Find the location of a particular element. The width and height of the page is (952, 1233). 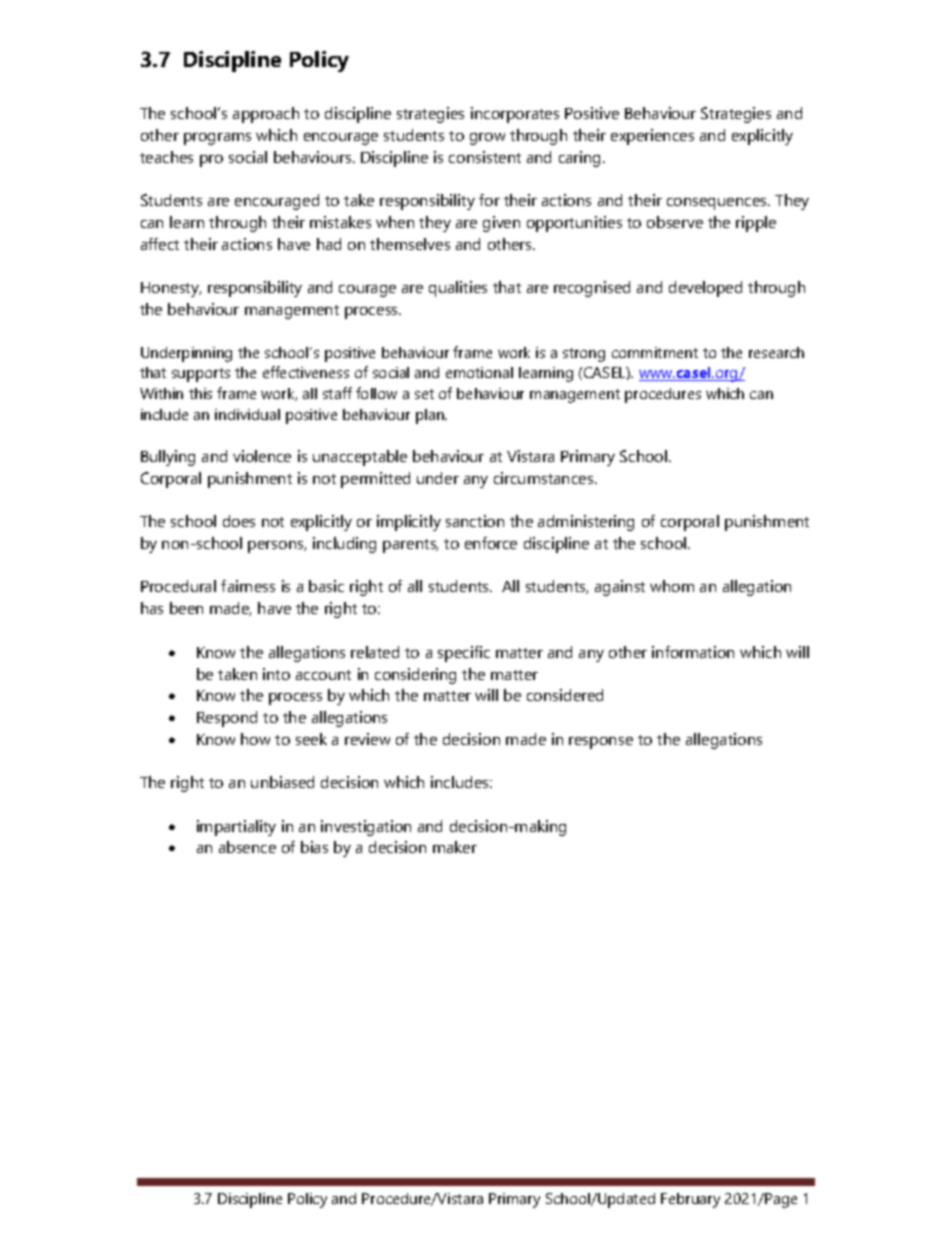

experiences is located at coordinates (652, 137).
